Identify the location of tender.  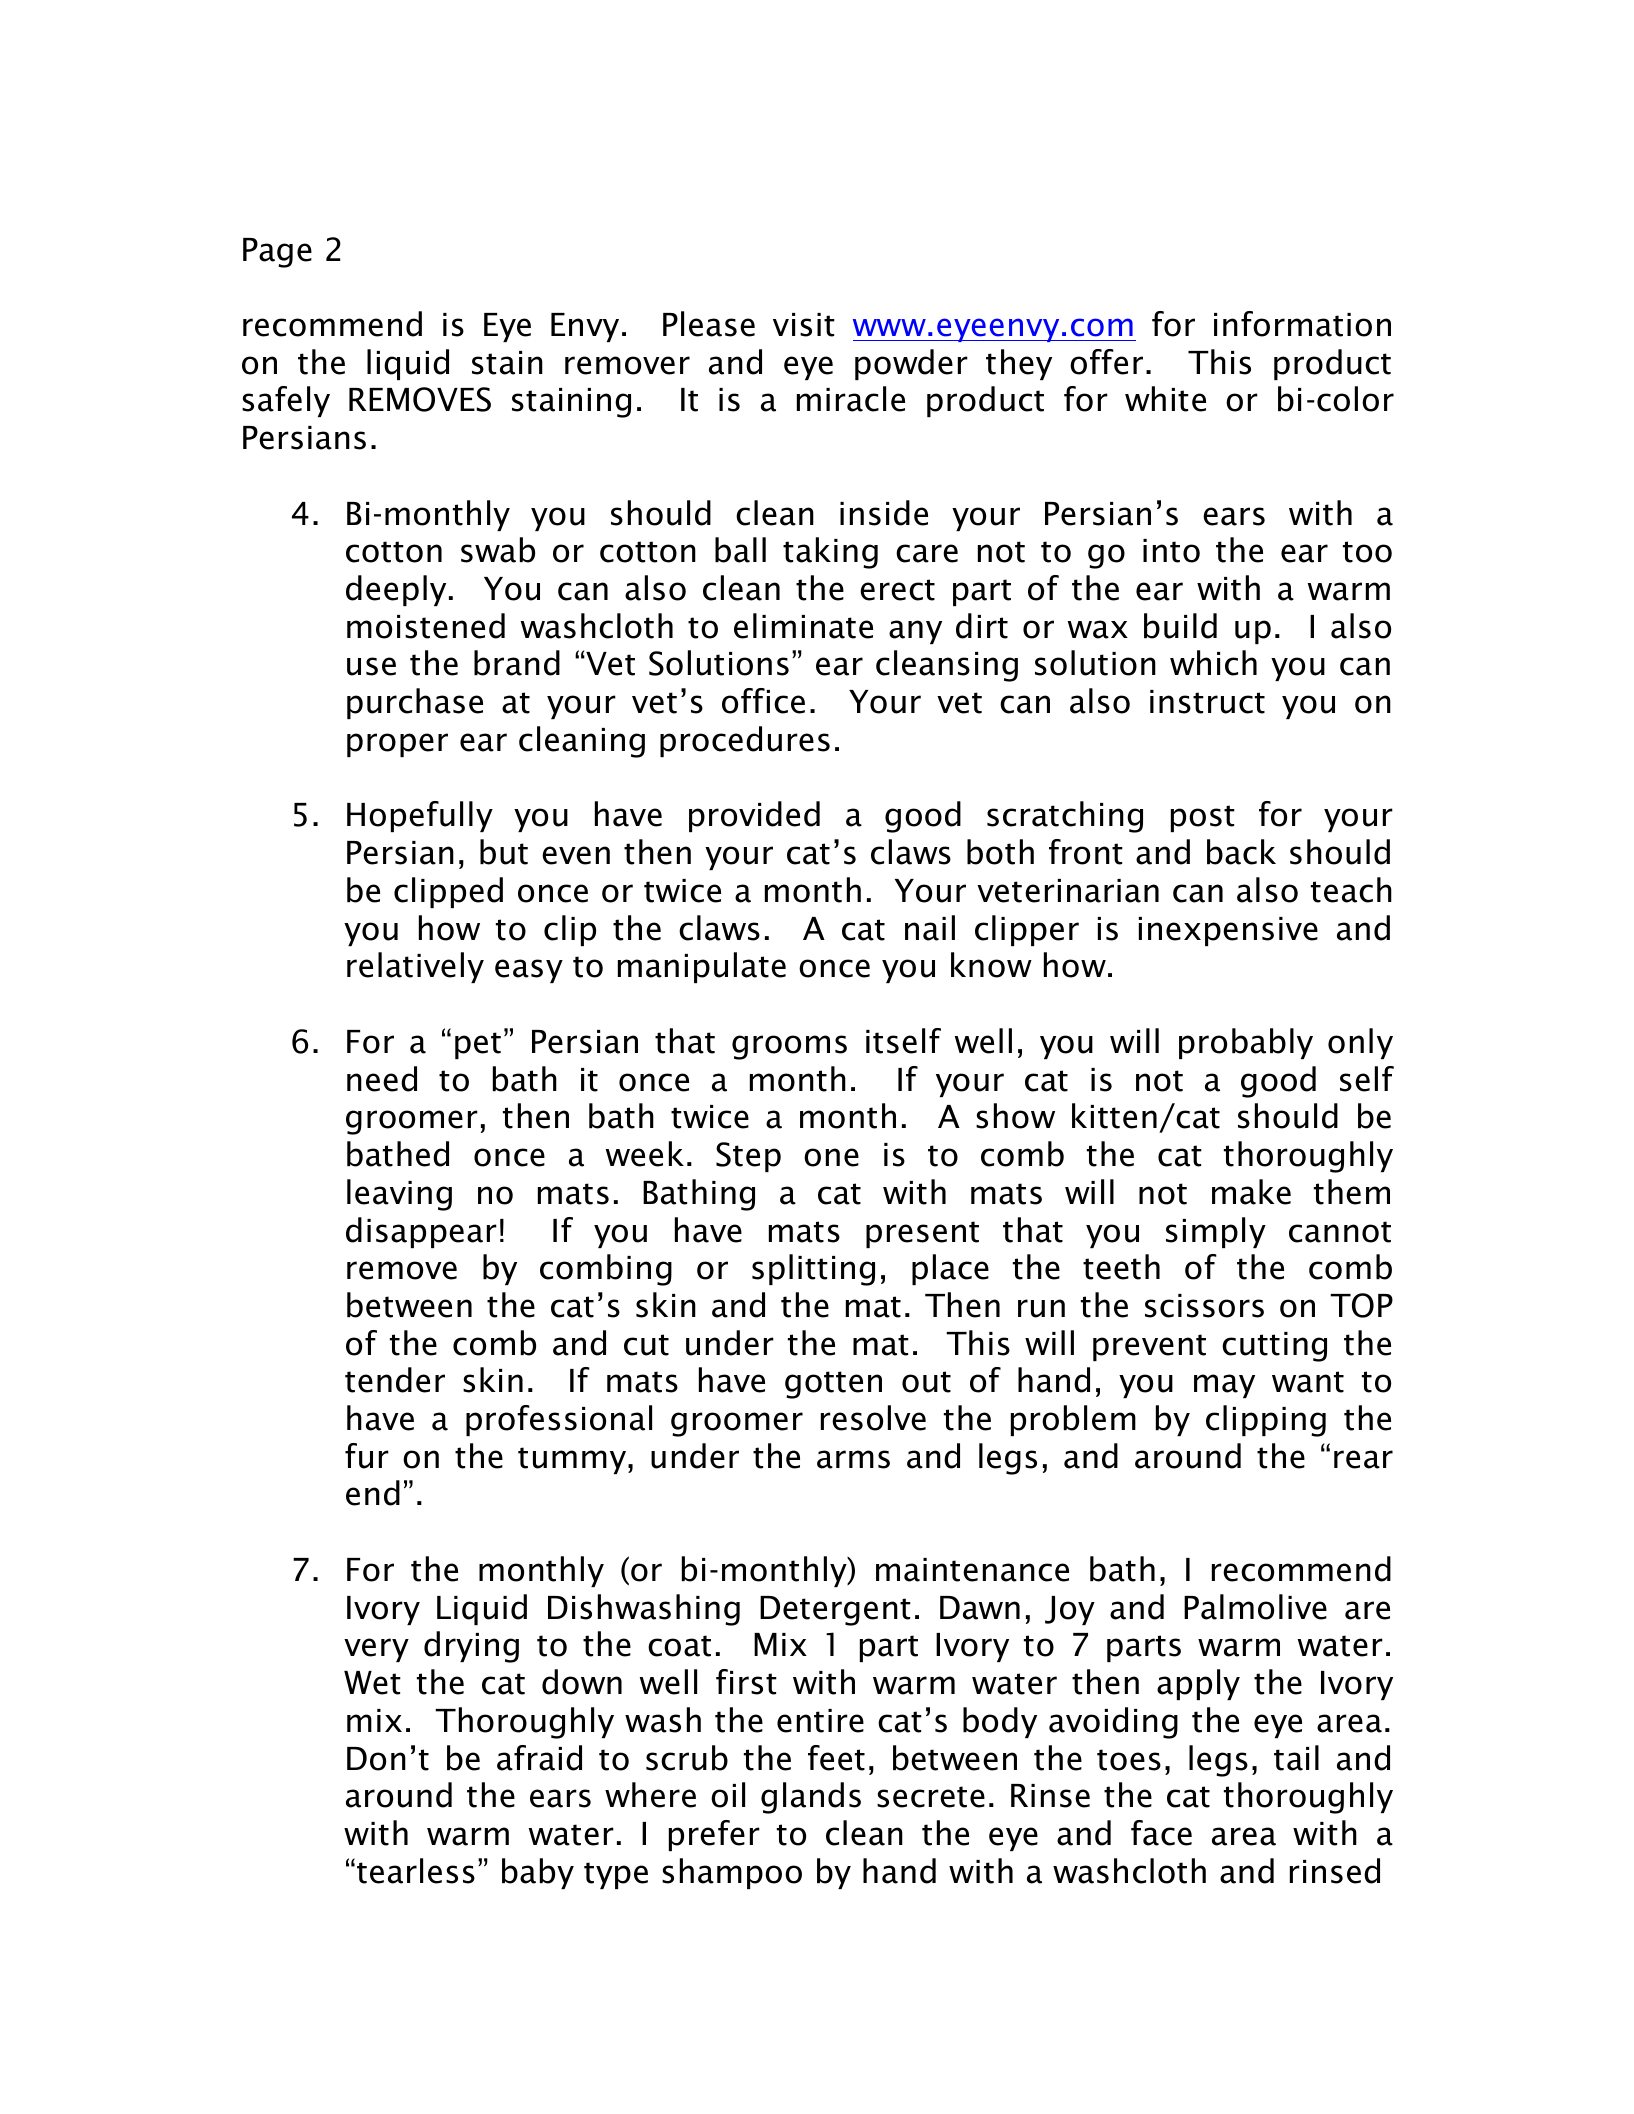
(395, 1380).
